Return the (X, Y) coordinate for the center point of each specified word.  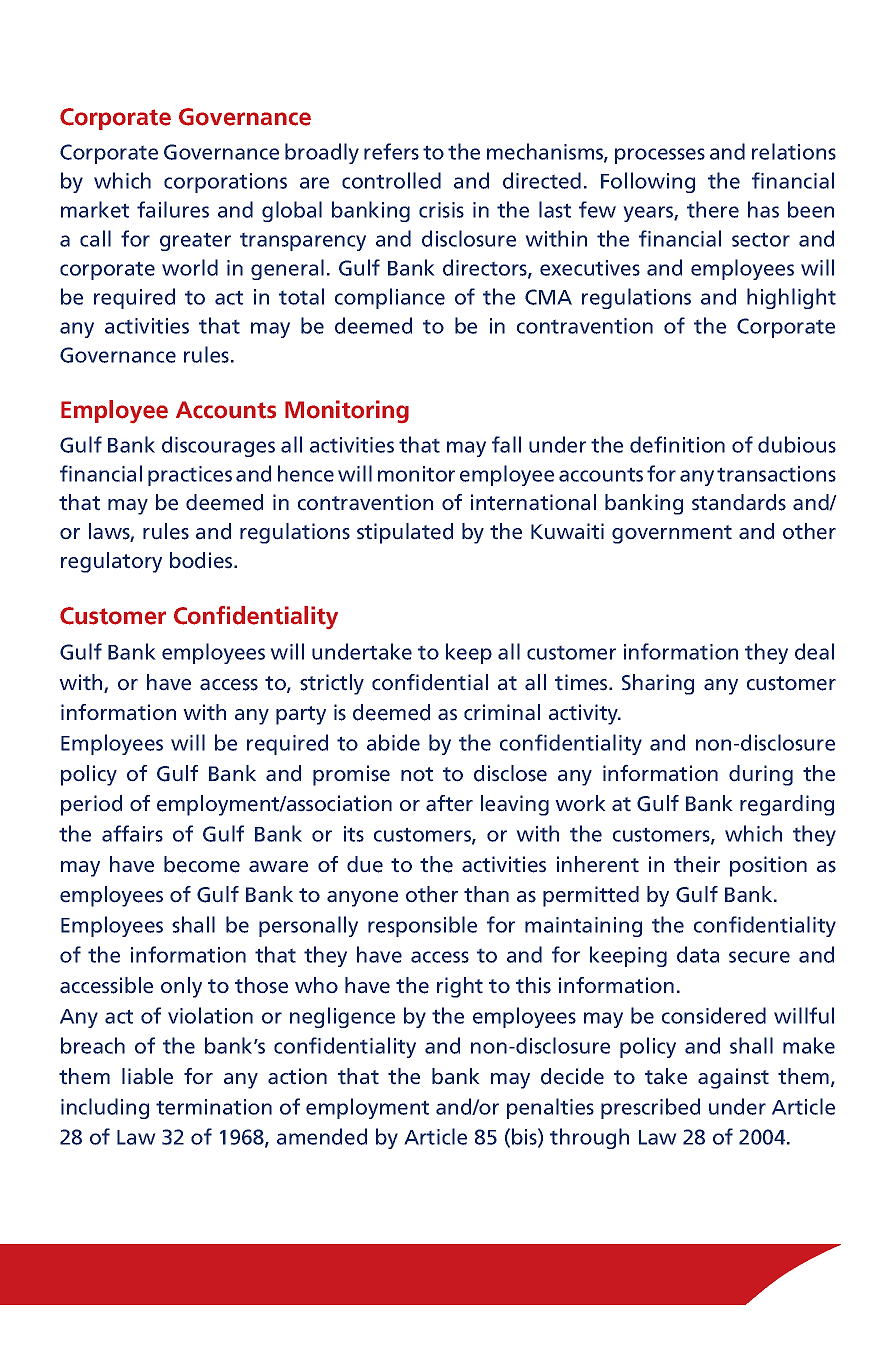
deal (814, 651)
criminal (502, 712)
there (713, 209)
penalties (550, 1108)
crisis (441, 210)
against (733, 1078)
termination (214, 1107)
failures (173, 209)
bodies (202, 560)
